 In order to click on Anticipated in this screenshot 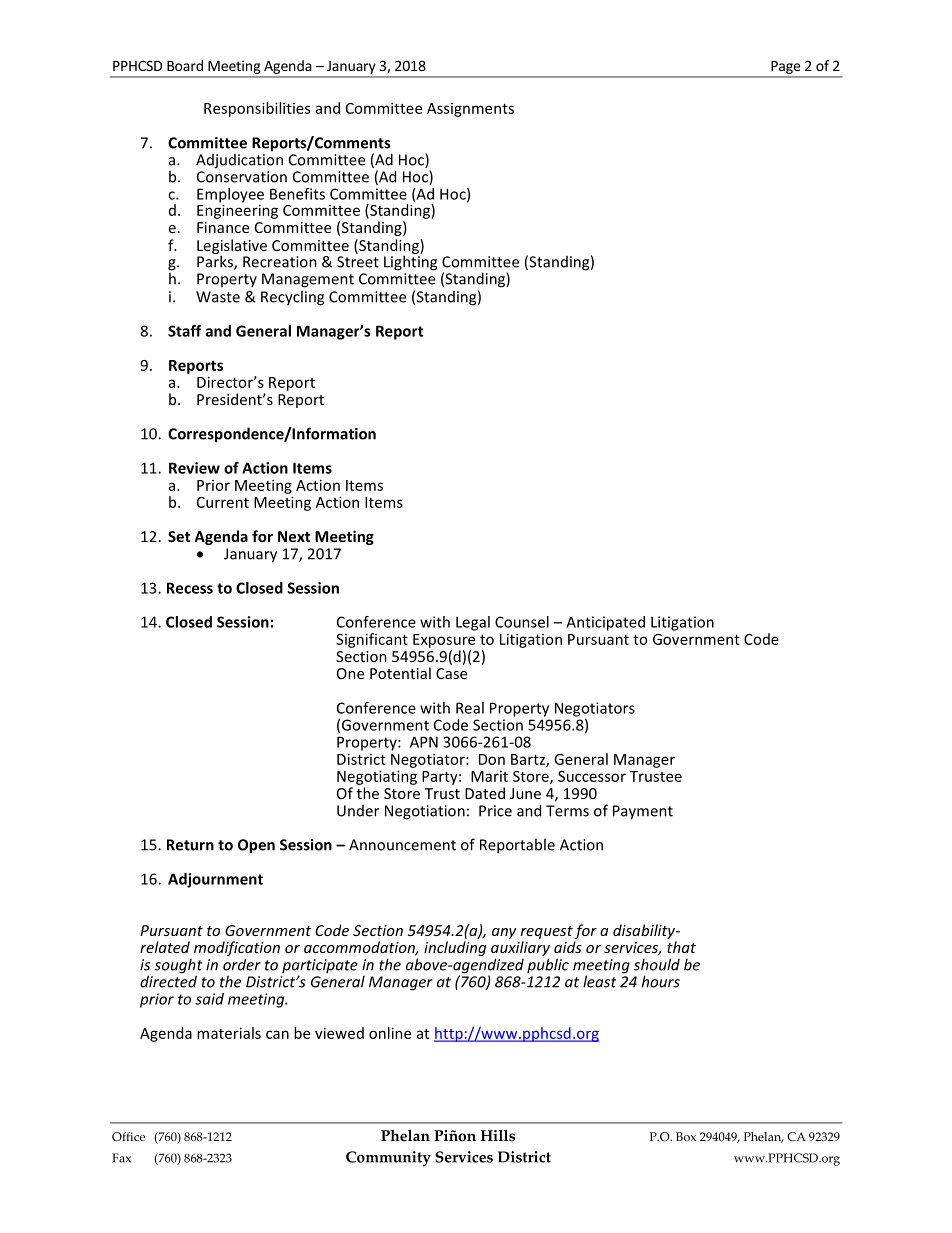, I will do `click(605, 623)`.
